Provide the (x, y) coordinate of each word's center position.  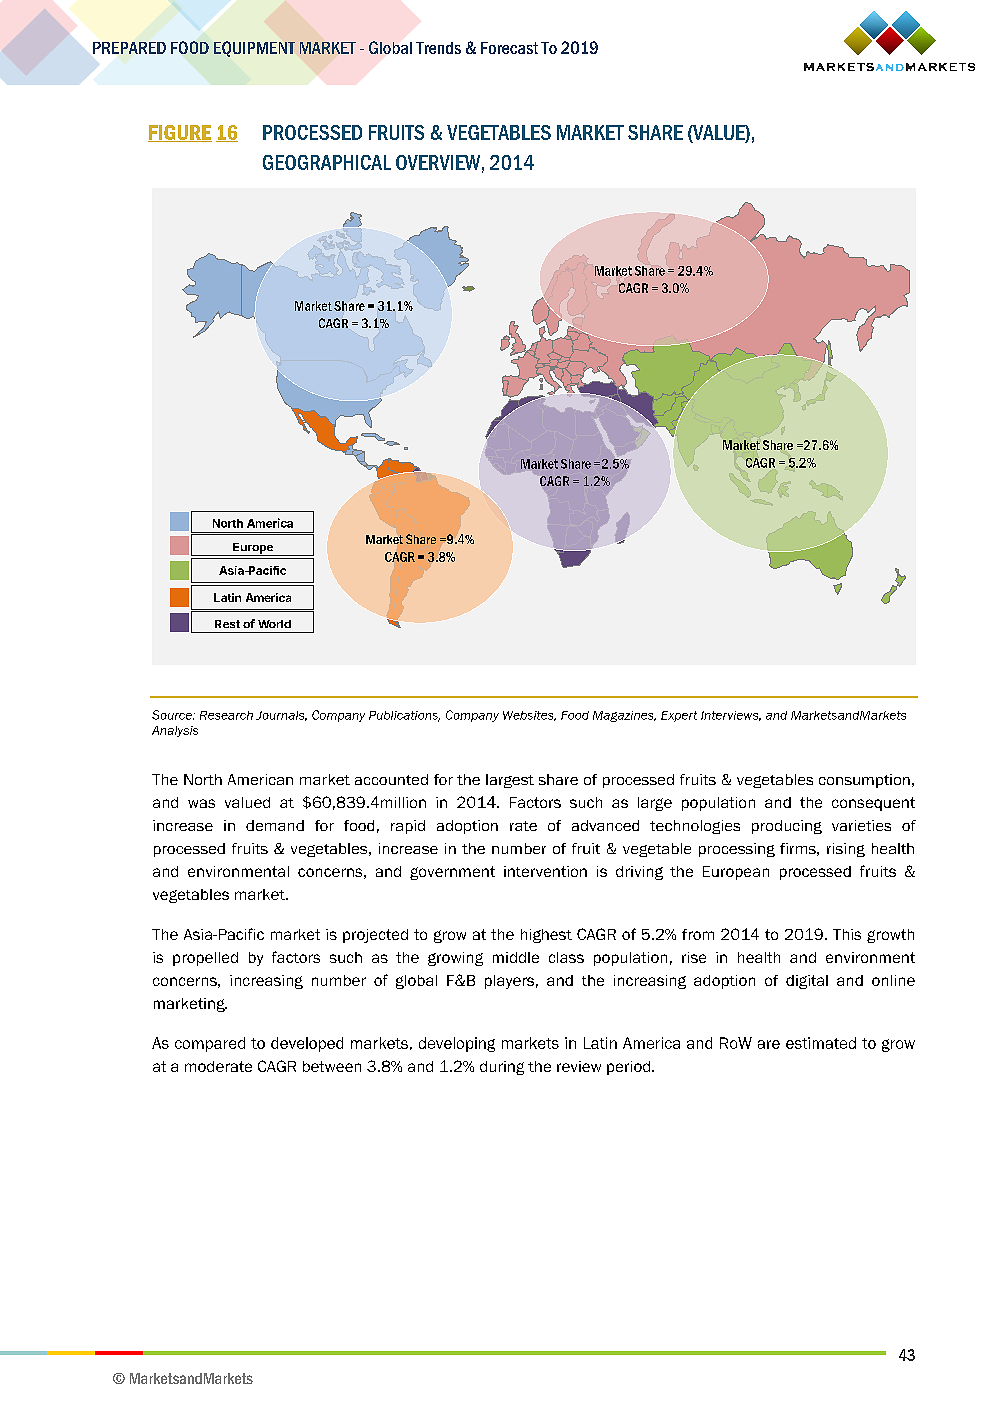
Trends (438, 48)
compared (210, 1044)
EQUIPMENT (254, 49)
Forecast (509, 48)
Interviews (731, 716)
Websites (529, 716)
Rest (227, 624)
